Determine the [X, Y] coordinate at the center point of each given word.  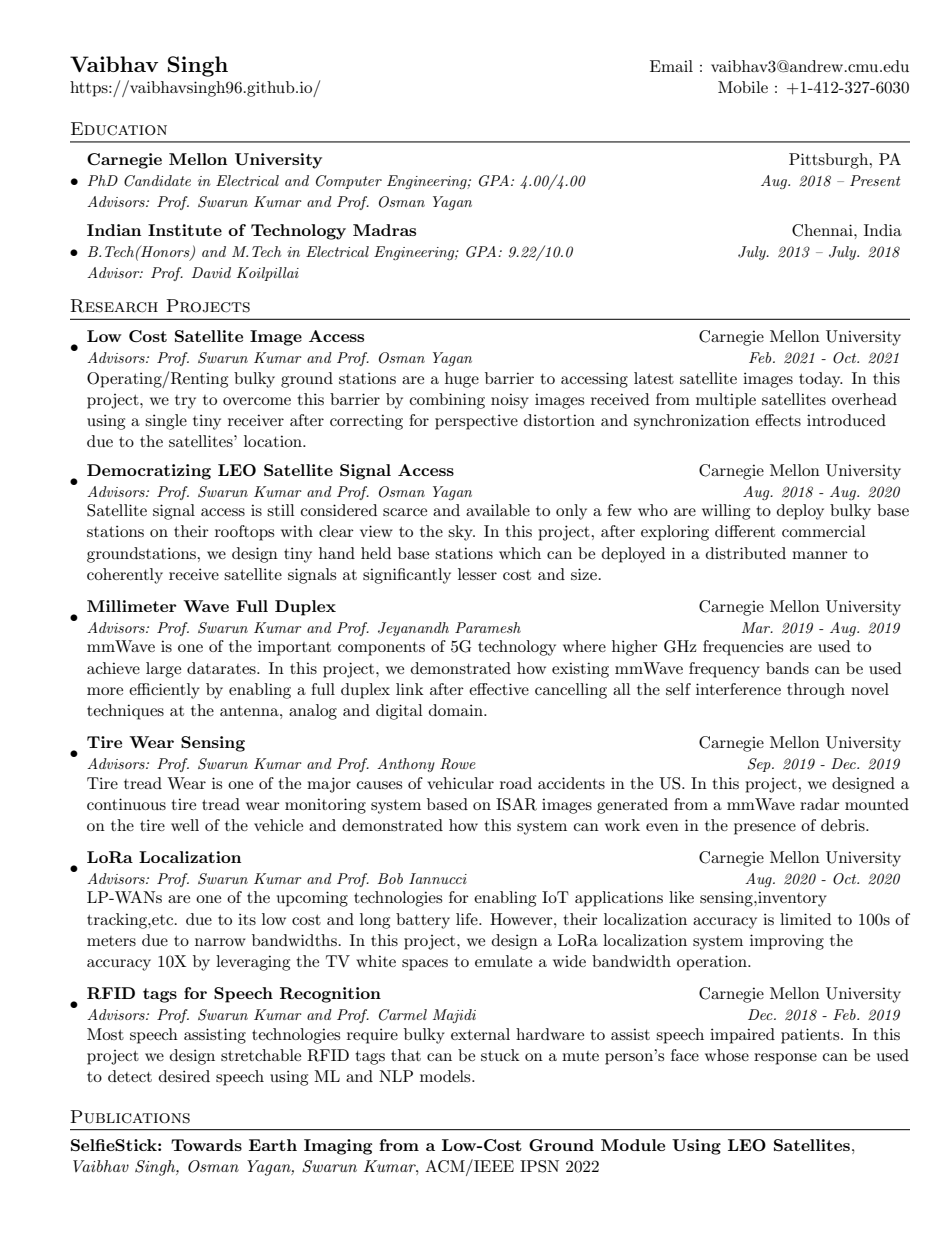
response [785, 1059]
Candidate [157, 181]
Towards [206, 1145]
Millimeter [132, 606]
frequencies [743, 648]
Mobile [743, 87]
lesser [477, 574]
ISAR [516, 804]
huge [462, 380]
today [821, 380]
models [446, 1076]
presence [765, 829]
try [185, 402]
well [185, 825]
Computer [349, 182]
